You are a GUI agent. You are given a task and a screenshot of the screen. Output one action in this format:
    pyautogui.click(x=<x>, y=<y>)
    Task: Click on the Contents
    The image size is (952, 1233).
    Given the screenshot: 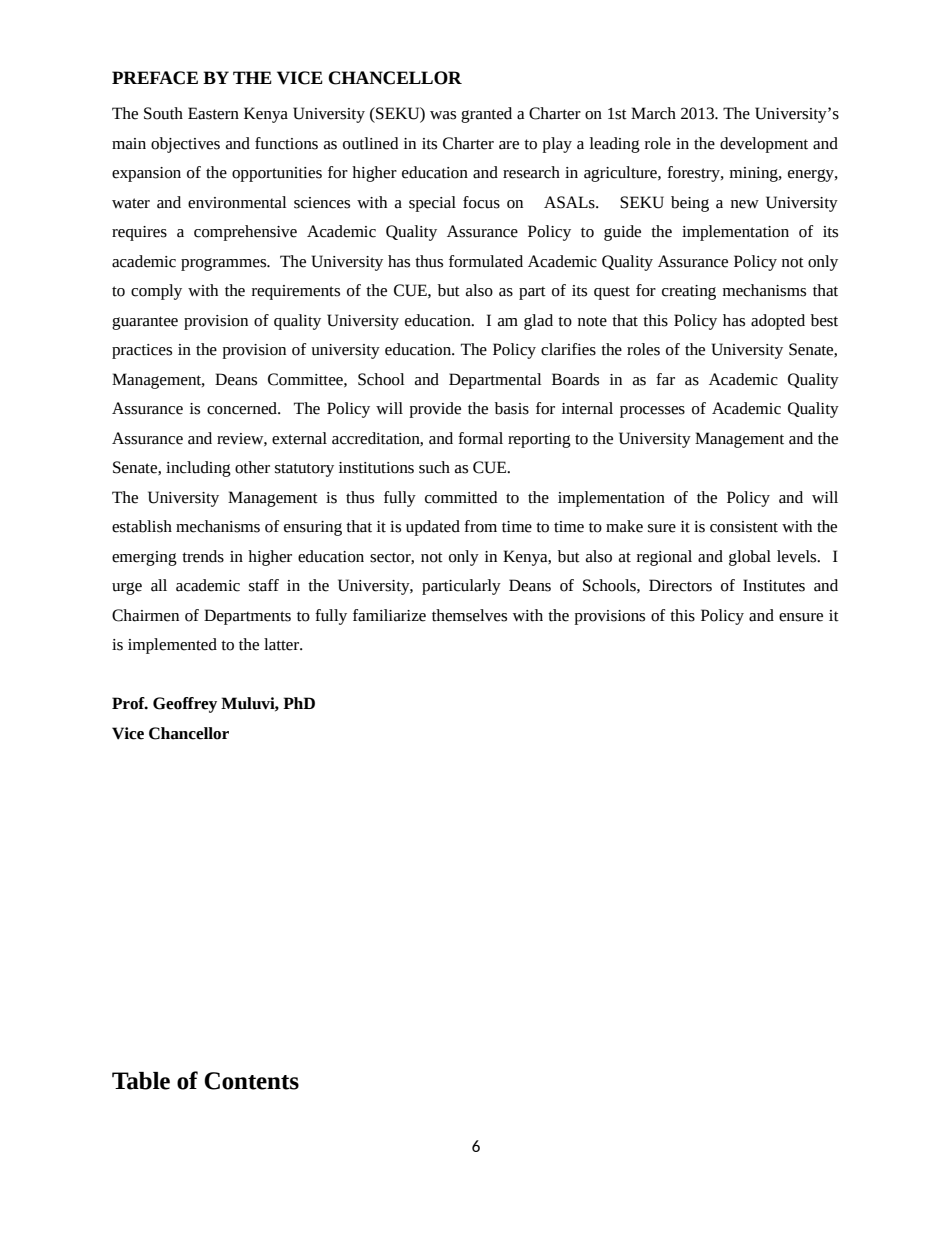 What is the action you would take?
    pyautogui.click(x=251, y=1081)
